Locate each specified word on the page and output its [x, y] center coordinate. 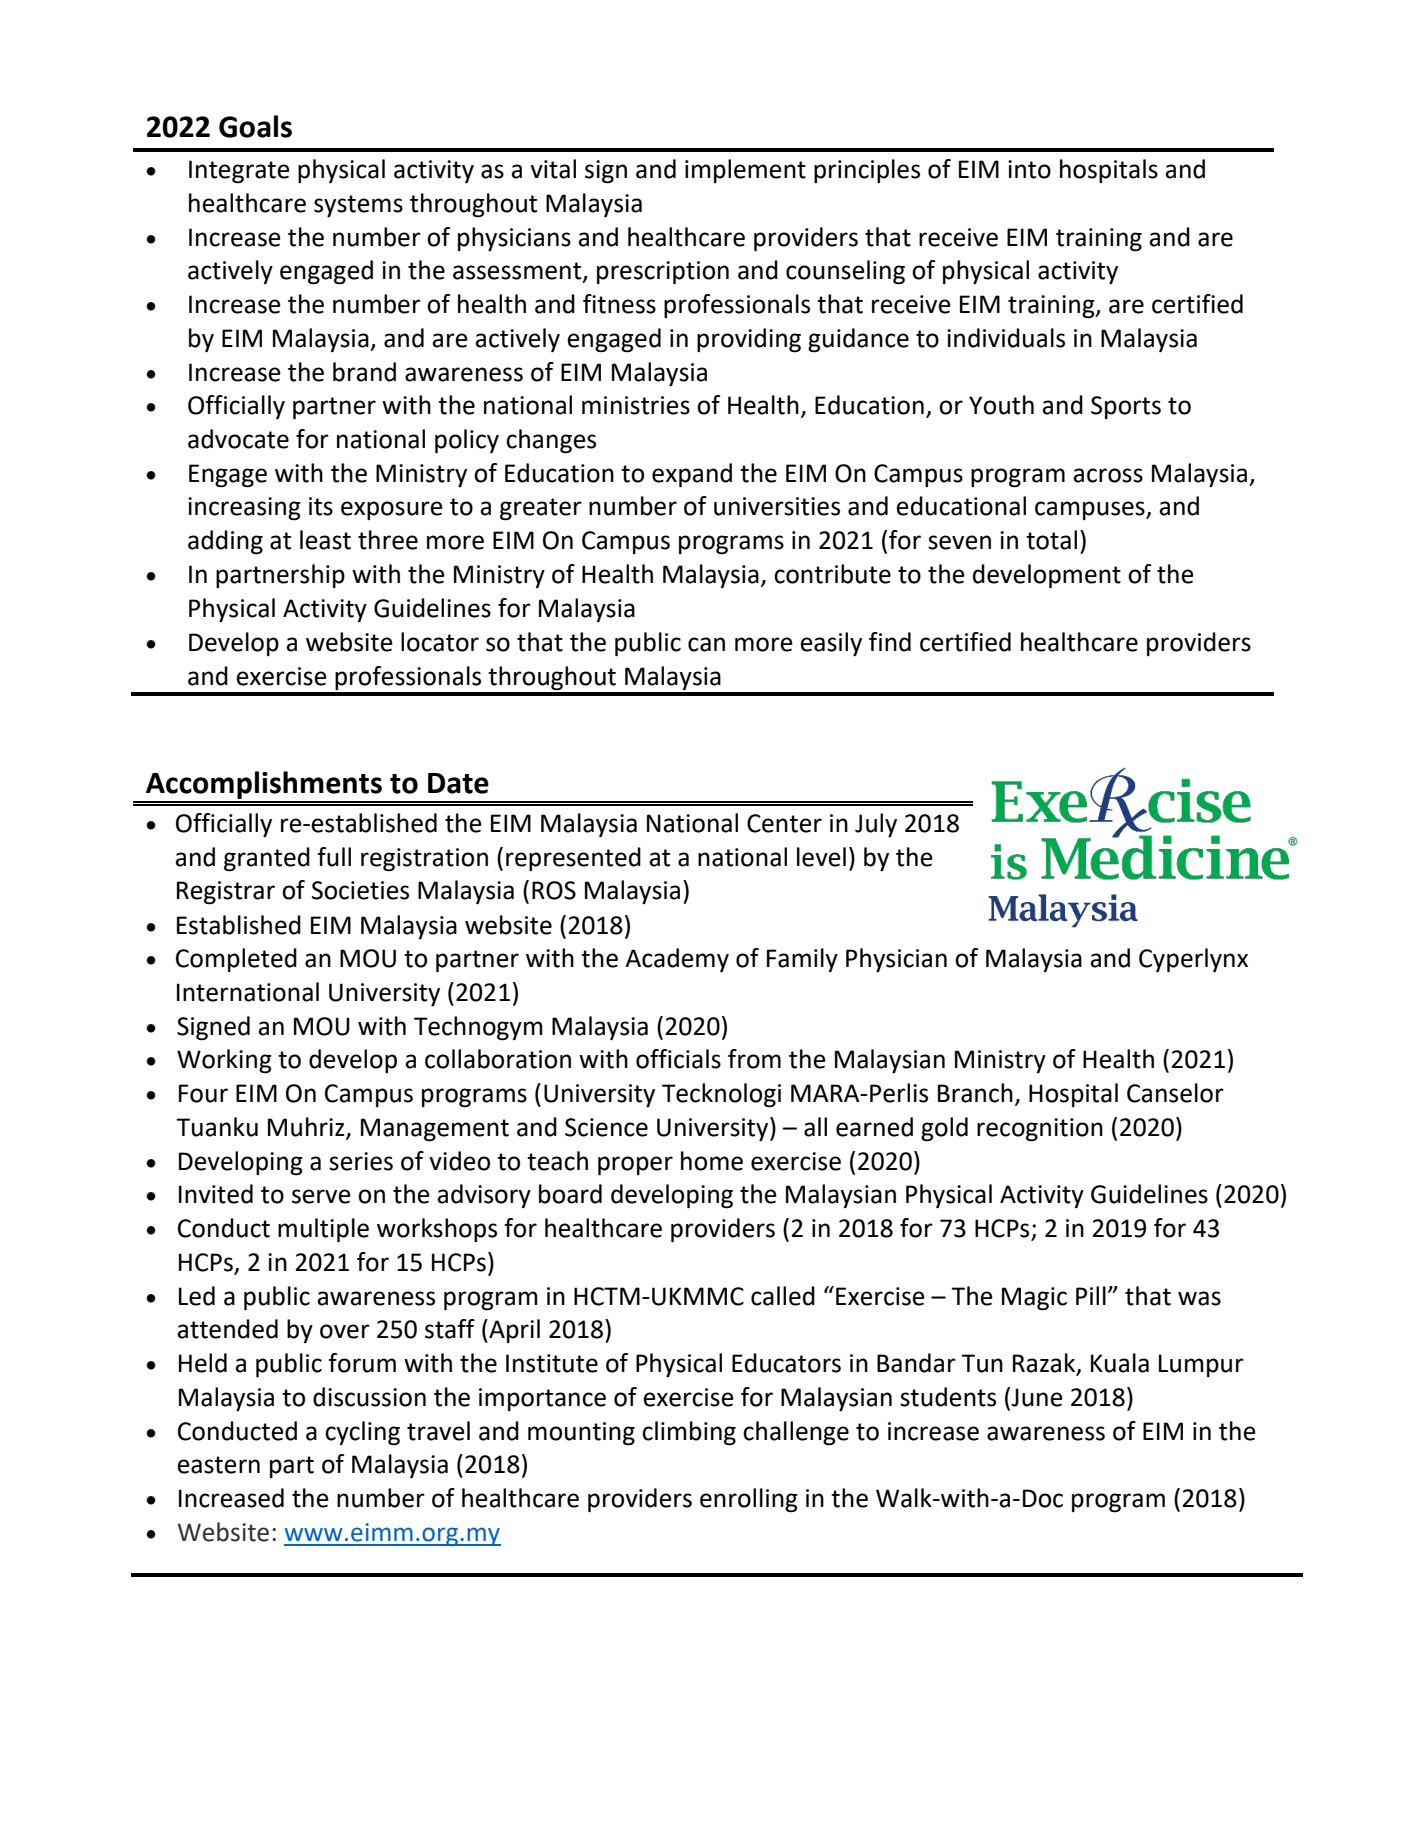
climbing [689, 1433]
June [1037, 1397]
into [1029, 169]
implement [745, 171]
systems [358, 206]
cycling [362, 1433]
